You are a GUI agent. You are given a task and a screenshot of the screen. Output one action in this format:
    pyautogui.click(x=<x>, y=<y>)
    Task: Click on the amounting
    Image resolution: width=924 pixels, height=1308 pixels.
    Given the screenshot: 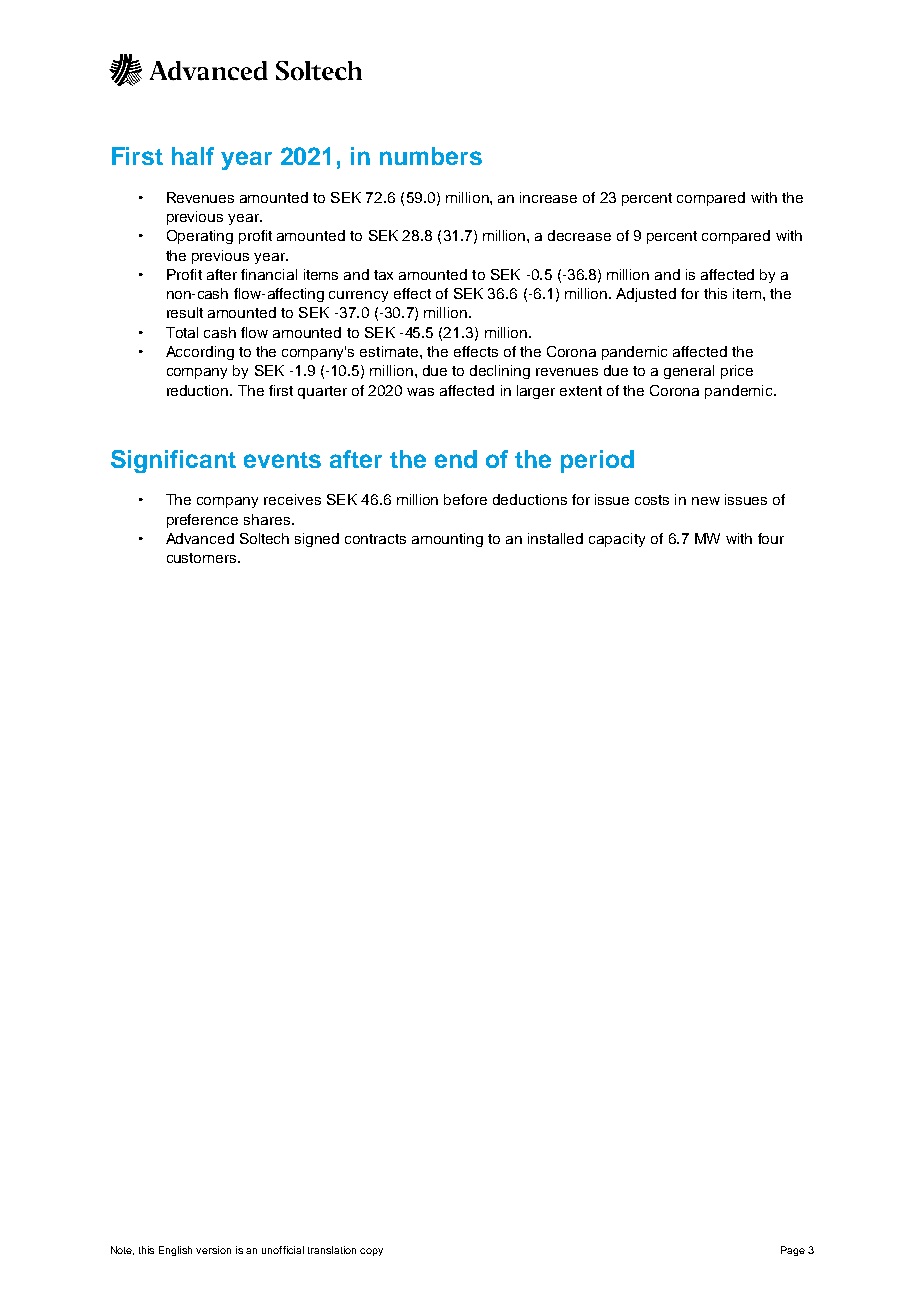 What is the action you would take?
    pyautogui.click(x=447, y=540)
